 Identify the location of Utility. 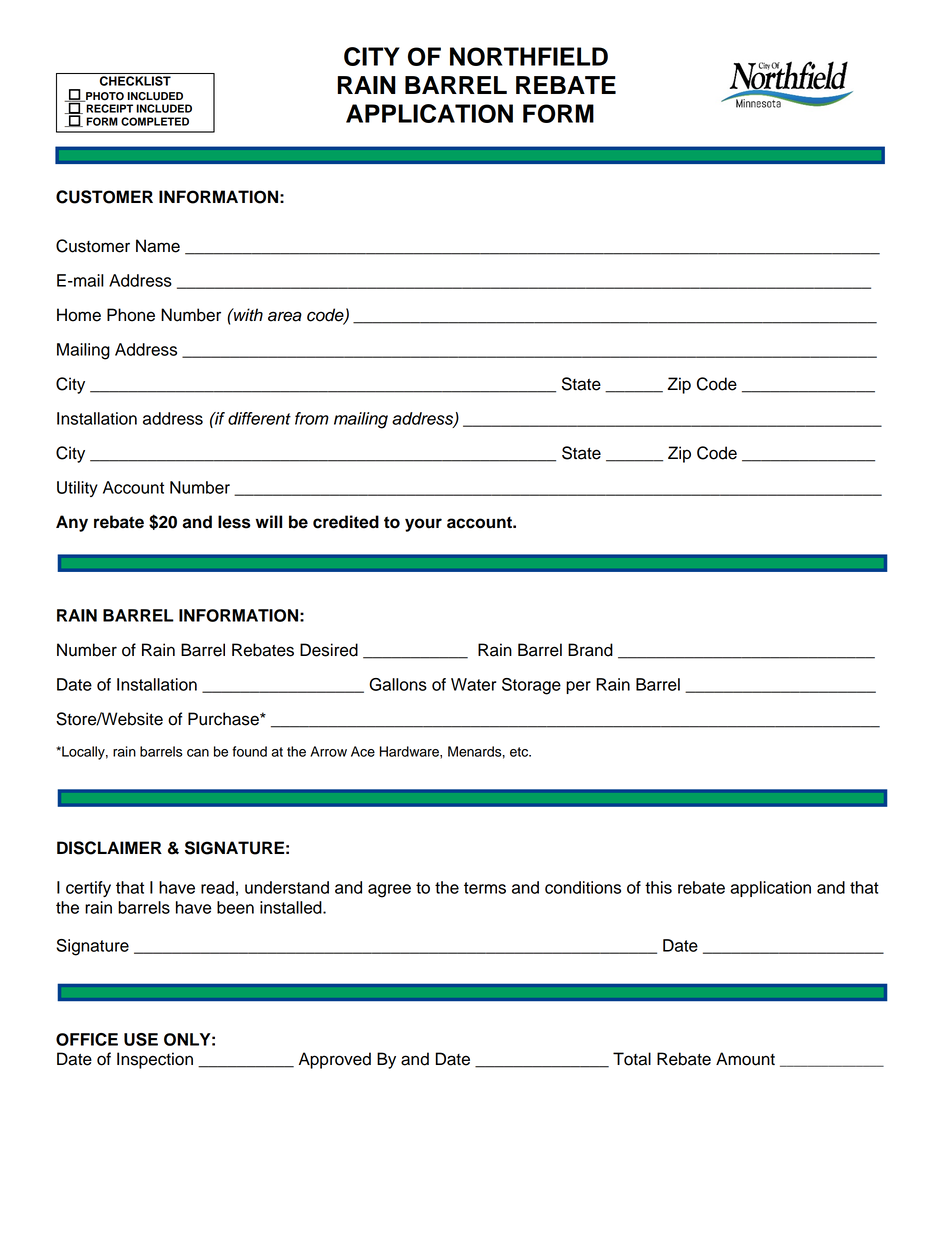
(77, 489).
